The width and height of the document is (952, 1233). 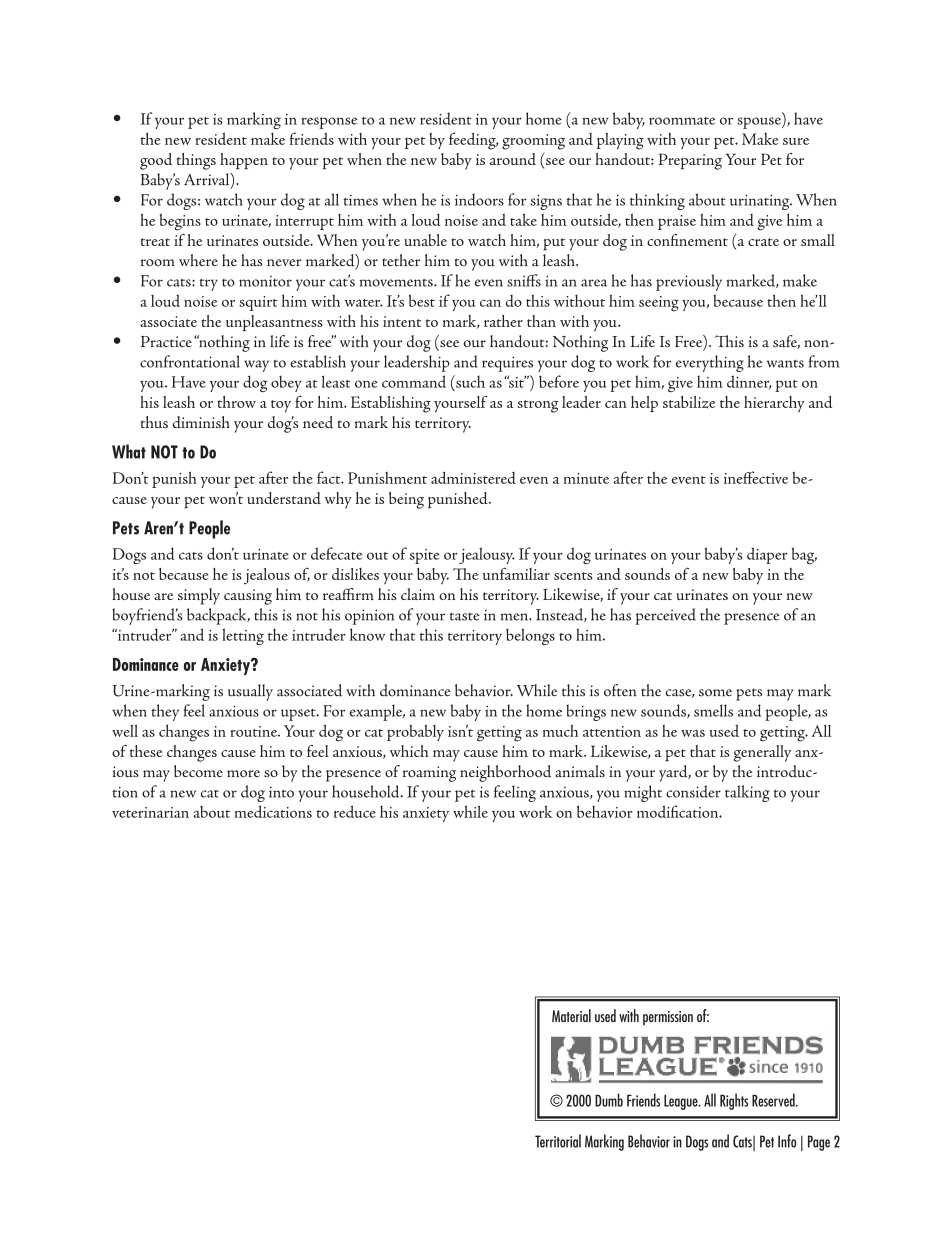 What do you see at coordinates (734, 1101) in the document?
I see `Rights` at bounding box center [734, 1101].
